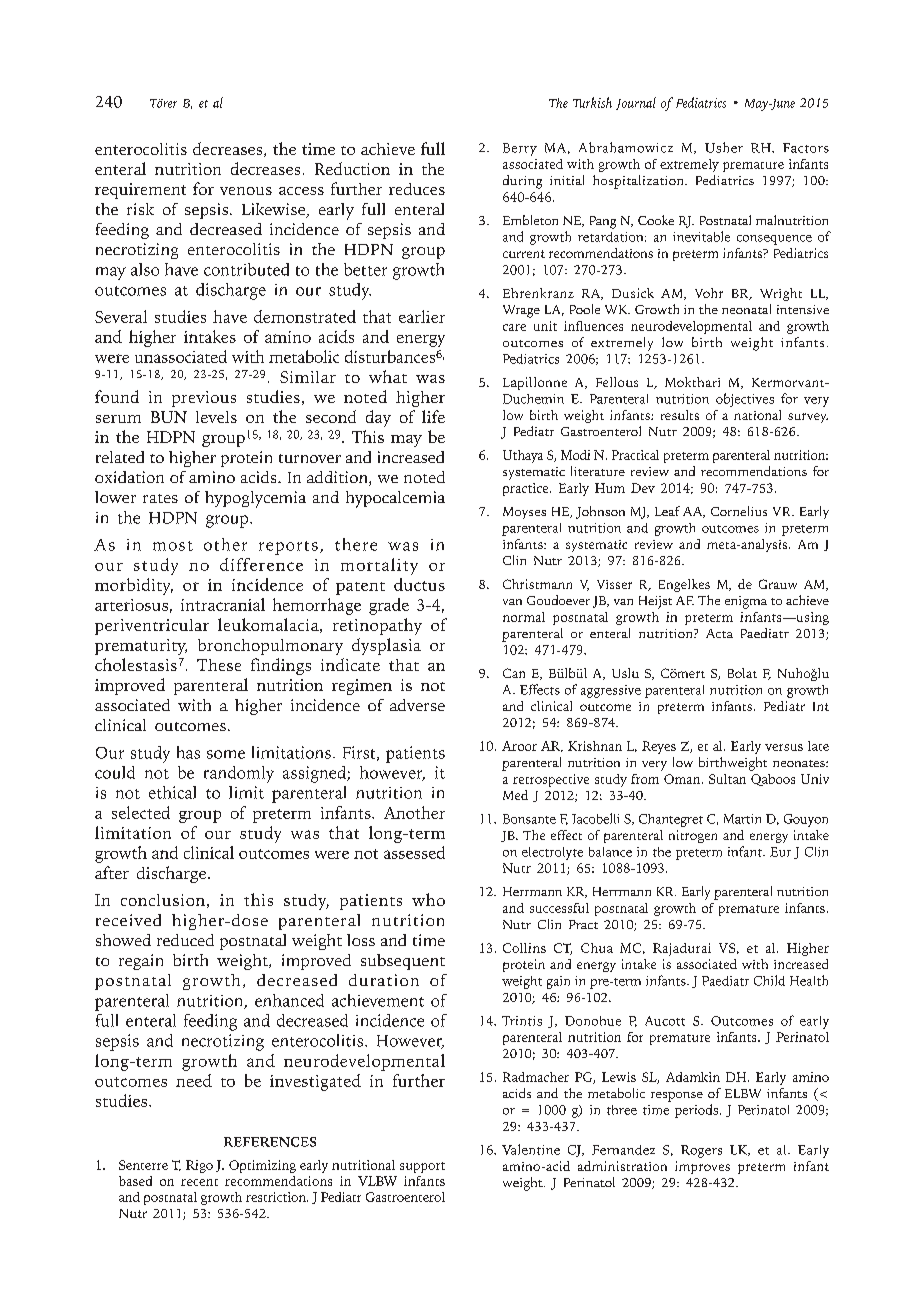 The width and height of the screenshot is (924, 1304). What do you see at coordinates (160, 498) in the screenshot?
I see `rates` at bounding box center [160, 498].
